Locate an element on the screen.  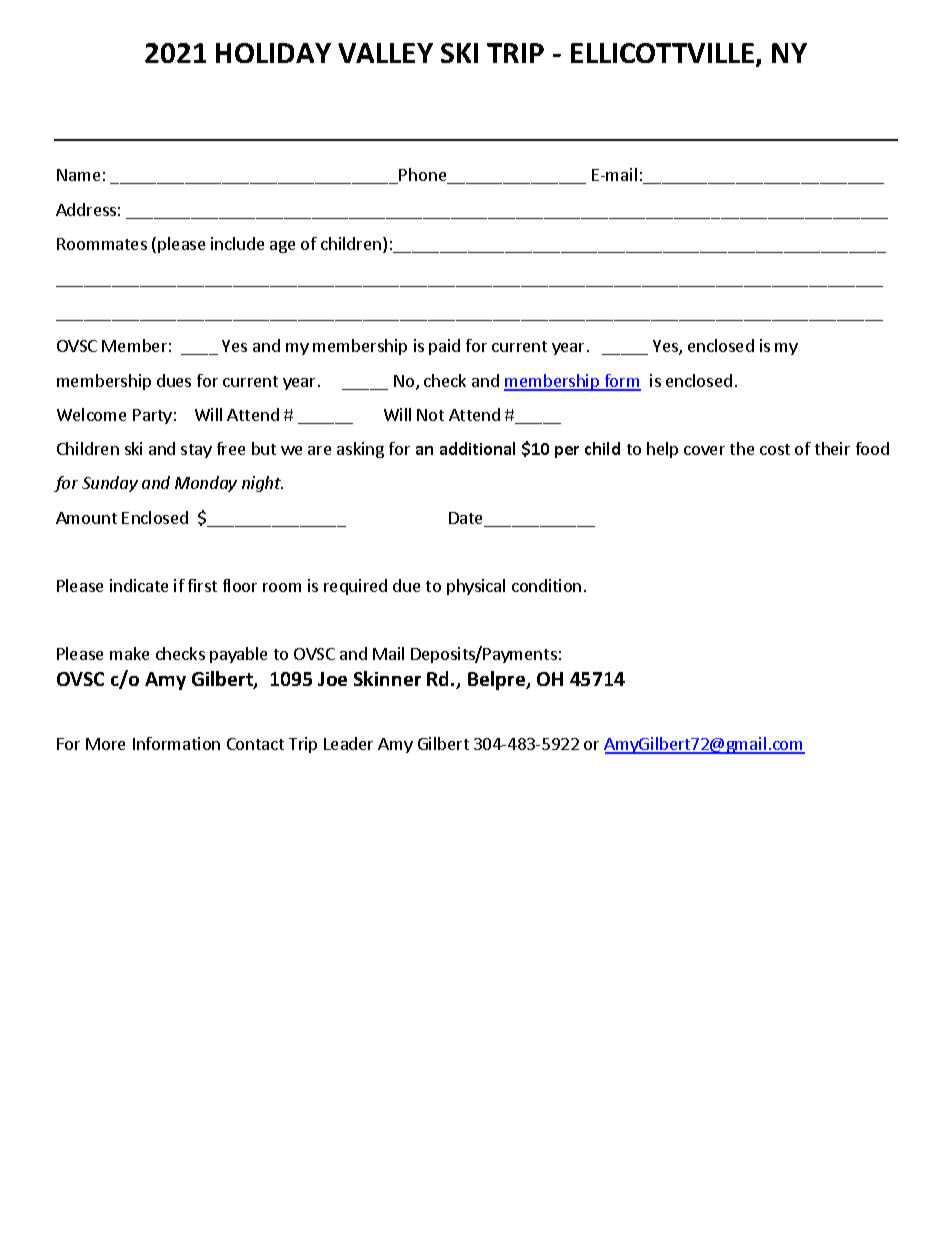
More is located at coordinates (105, 744).
